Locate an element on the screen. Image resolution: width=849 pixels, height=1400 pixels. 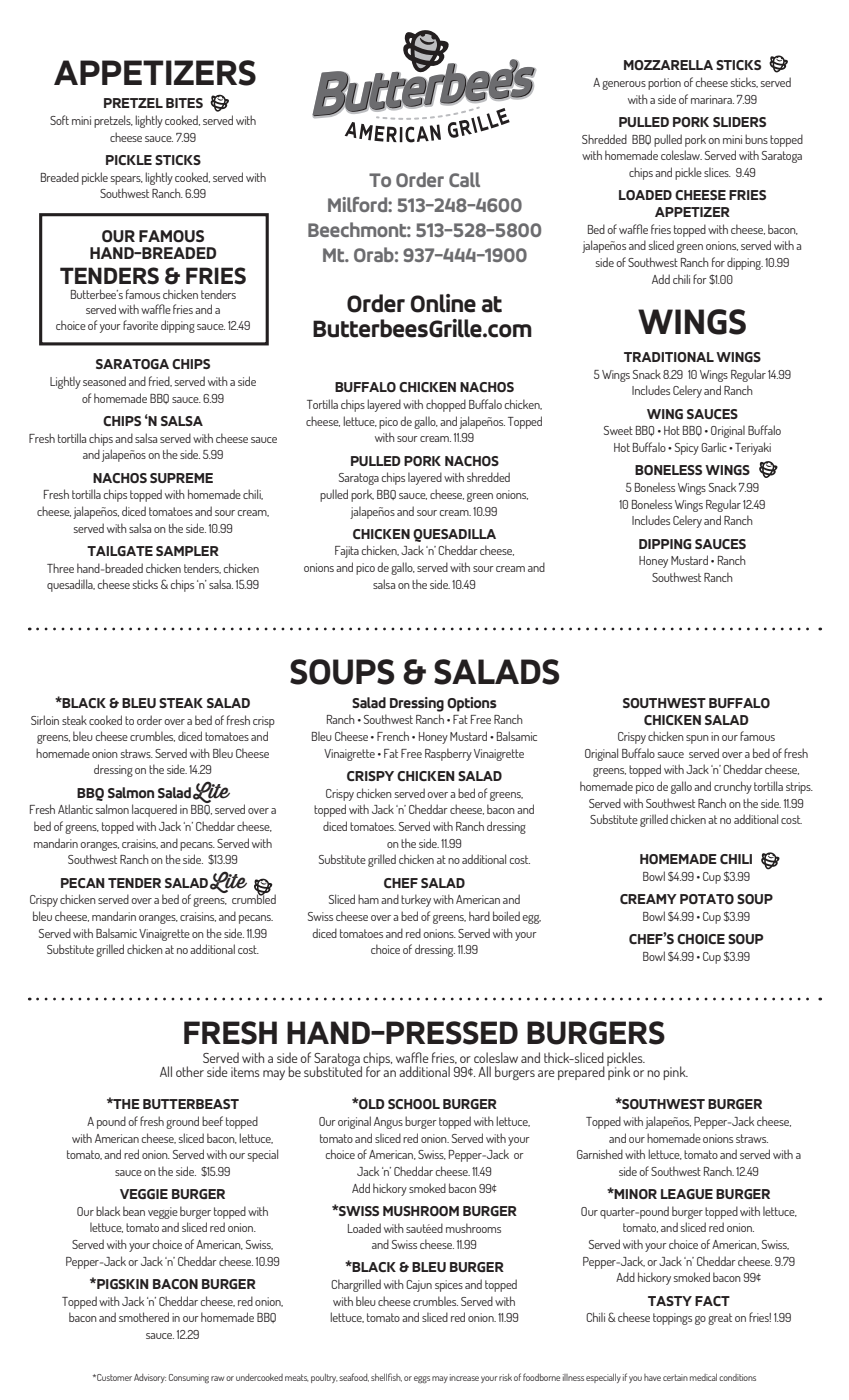
turkey is located at coordinates (416, 900).
